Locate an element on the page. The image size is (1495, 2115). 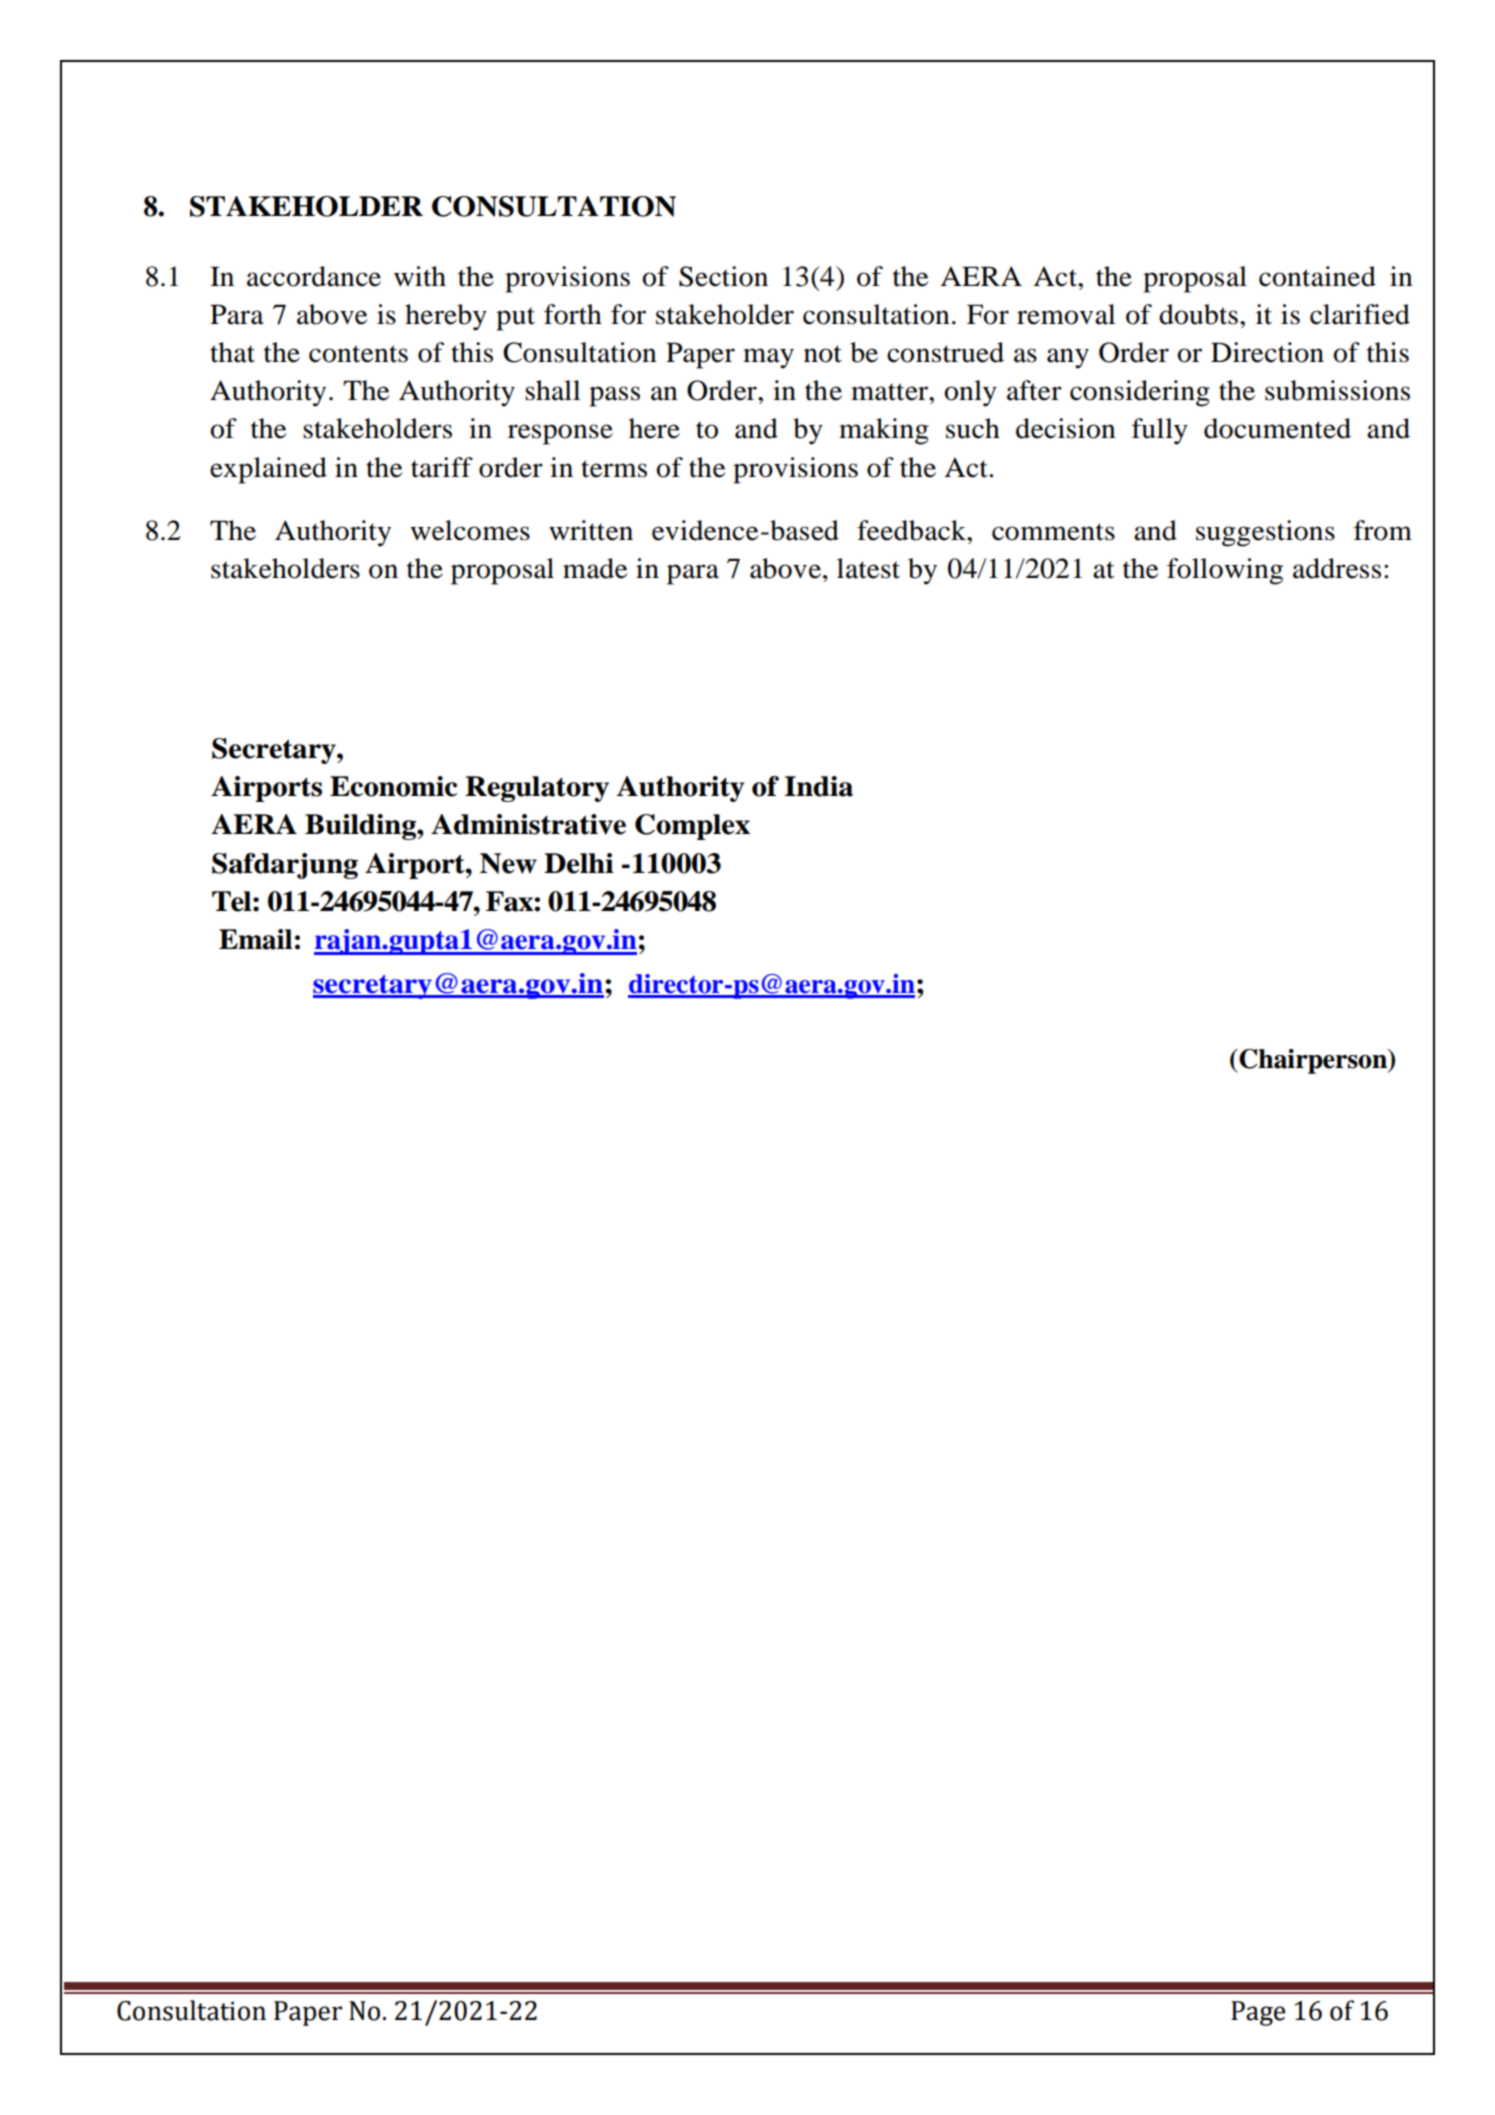
not is located at coordinates (823, 354).
